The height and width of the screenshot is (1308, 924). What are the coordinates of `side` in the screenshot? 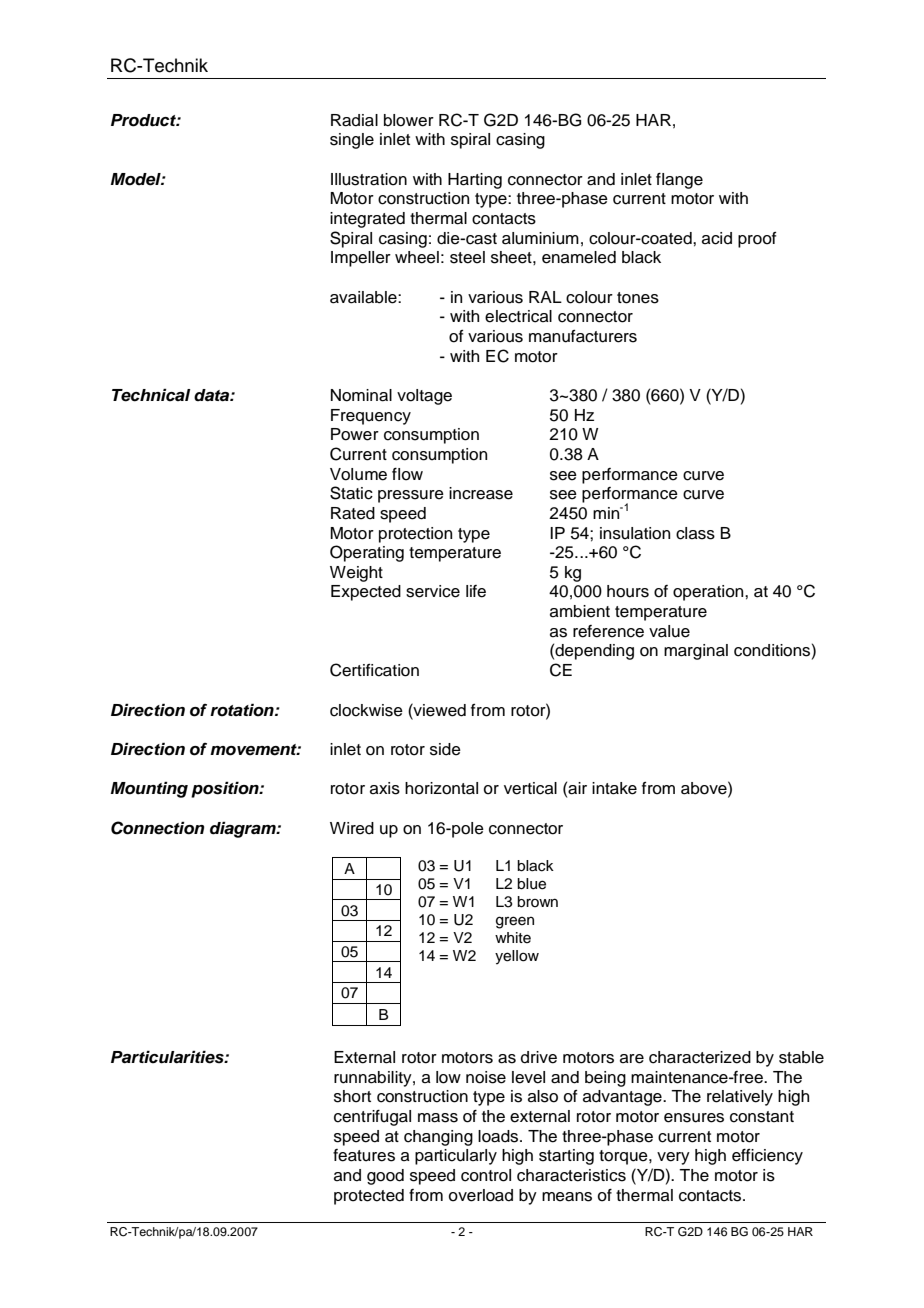 It's located at (445, 749).
